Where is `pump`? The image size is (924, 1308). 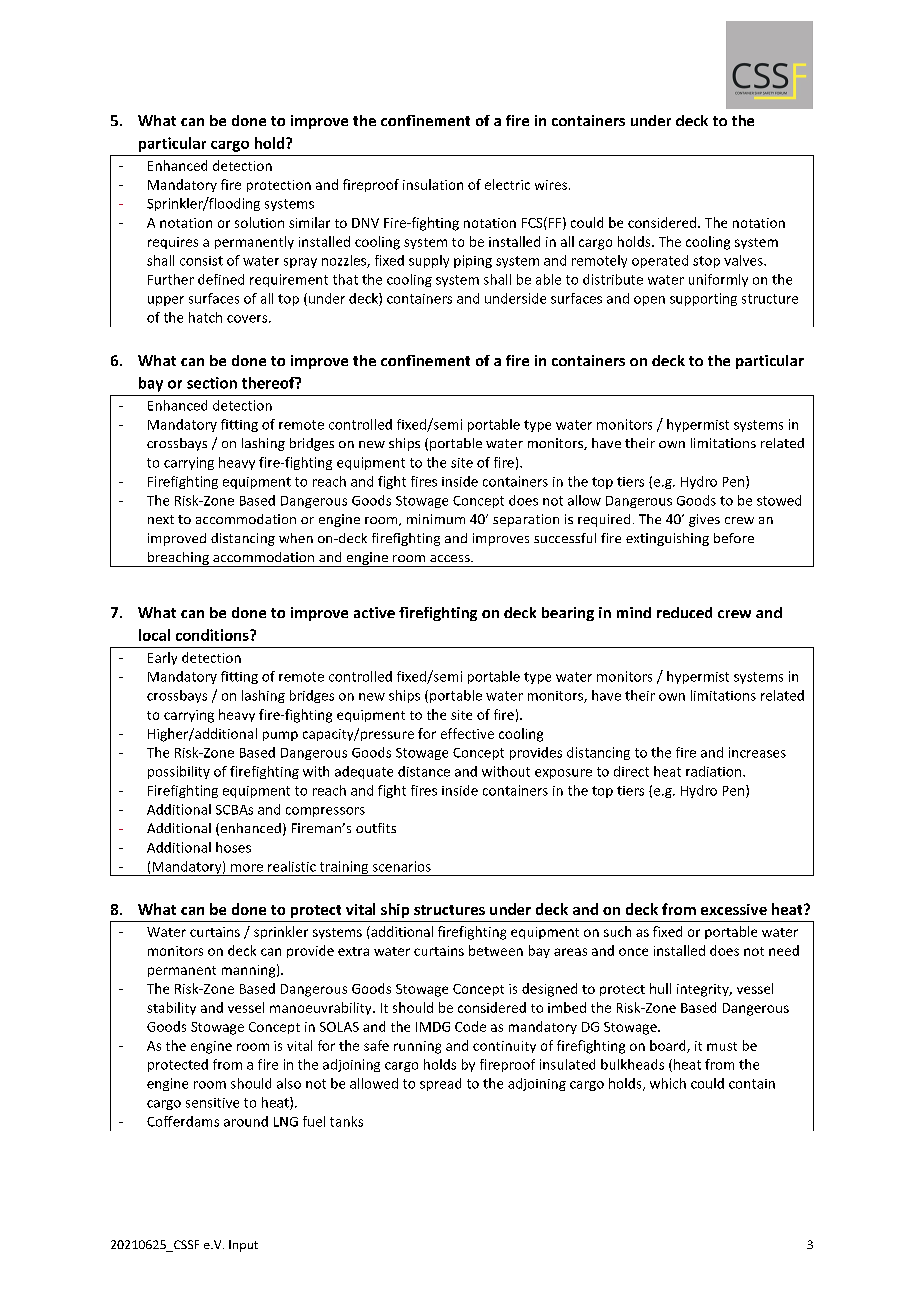 pump is located at coordinates (280, 736).
